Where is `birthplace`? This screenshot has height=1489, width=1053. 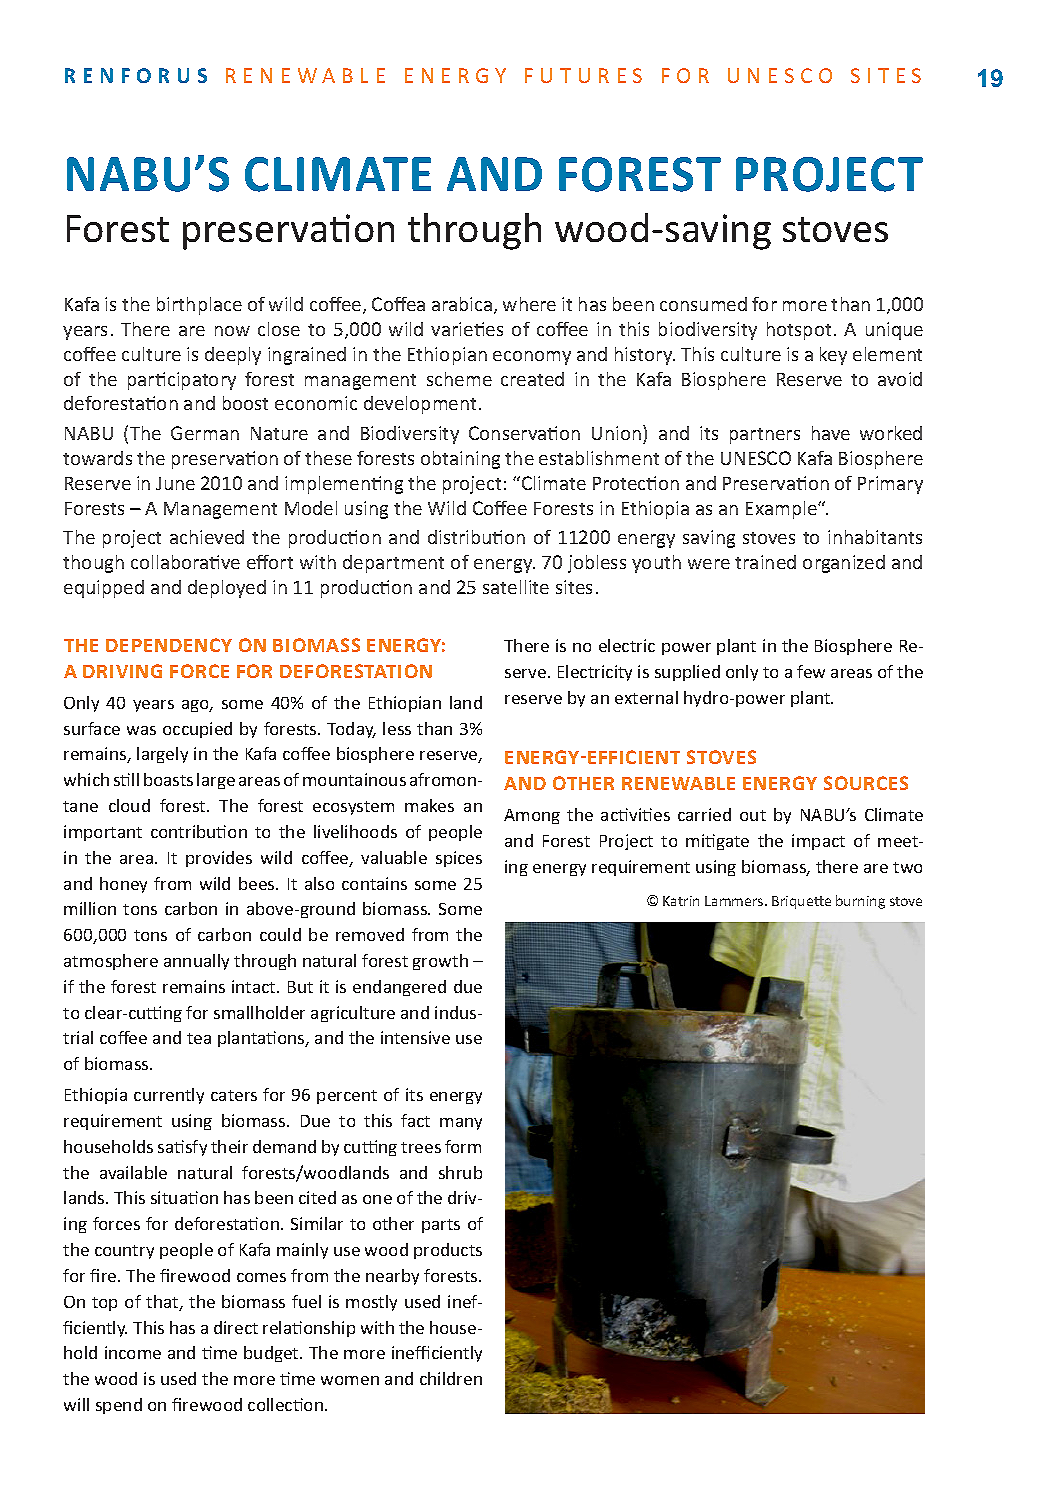
birthplace is located at coordinates (199, 306).
